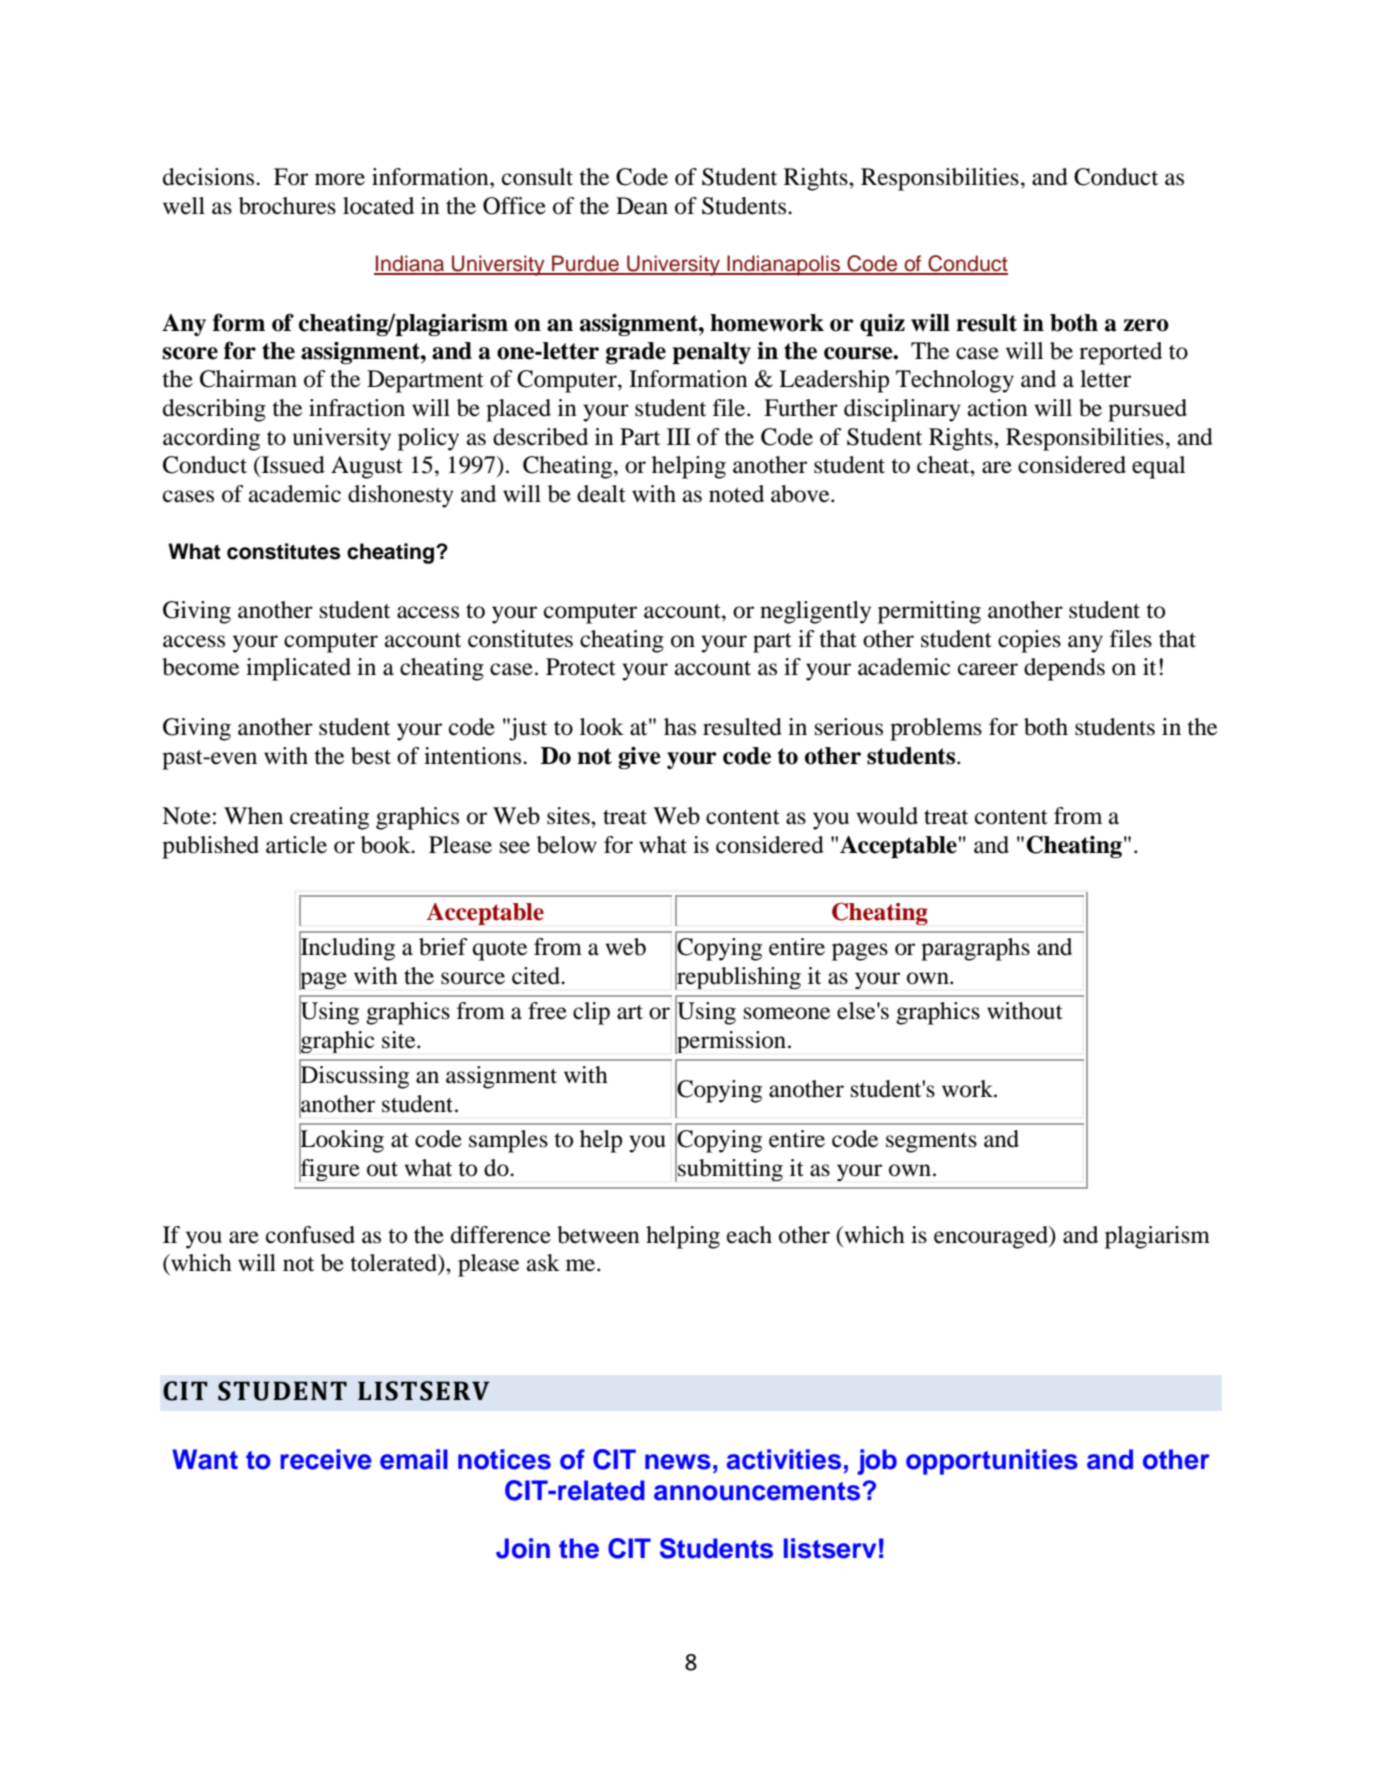 Image resolution: width=1382 pixels, height=1789 pixels. Describe the element at coordinates (326, 1459) in the page. I see `receive` at that location.
